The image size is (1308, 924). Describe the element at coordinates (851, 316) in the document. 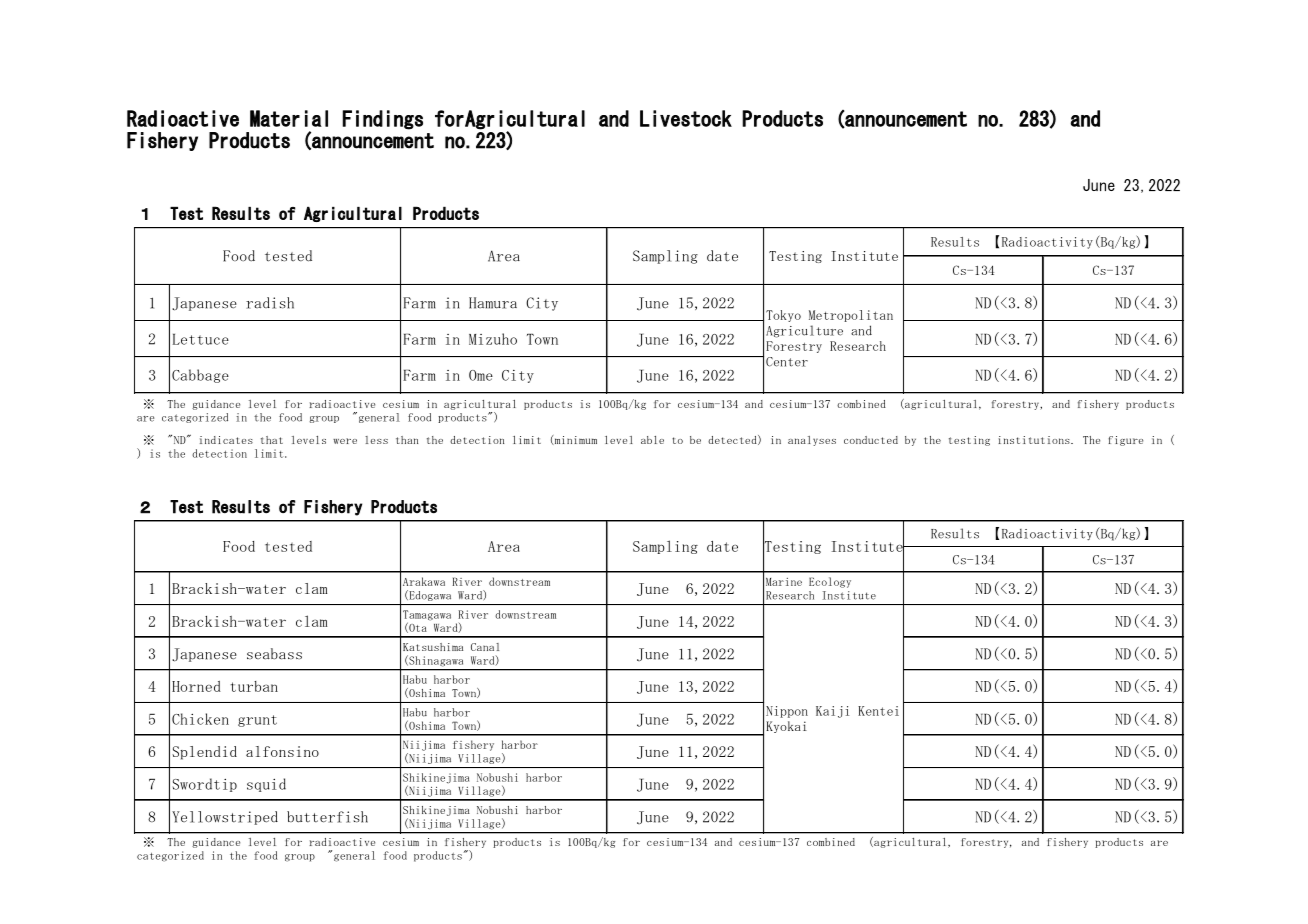

I see `Metropolitan` at that location.
